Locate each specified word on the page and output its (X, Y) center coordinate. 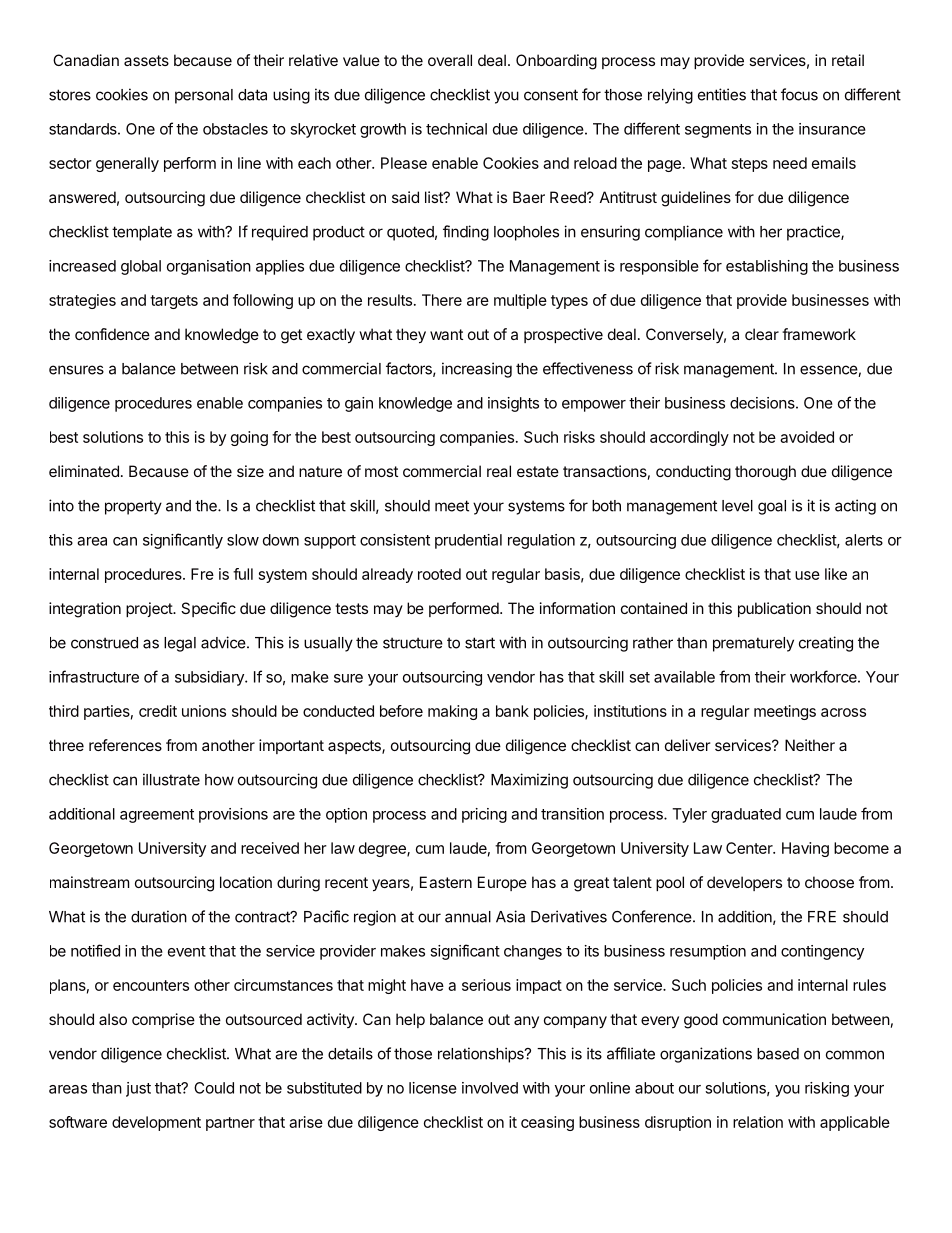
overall (450, 60)
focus (799, 94)
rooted (439, 574)
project (150, 609)
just (138, 1089)
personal (204, 96)
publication (774, 609)
